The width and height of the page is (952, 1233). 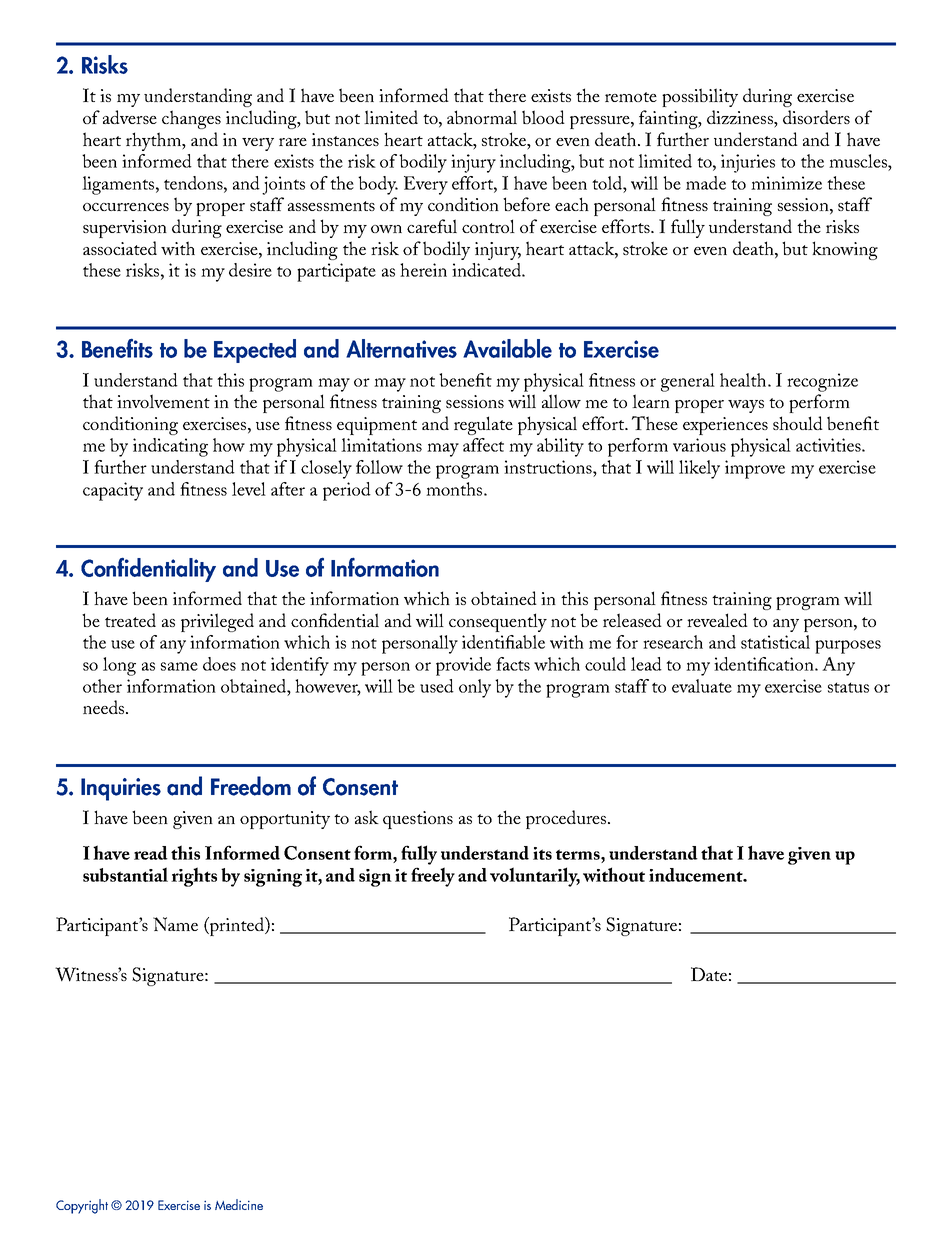 What do you see at coordinates (482, 117) in the page?
I see `abnormal` at bounding box center [482, 117].
